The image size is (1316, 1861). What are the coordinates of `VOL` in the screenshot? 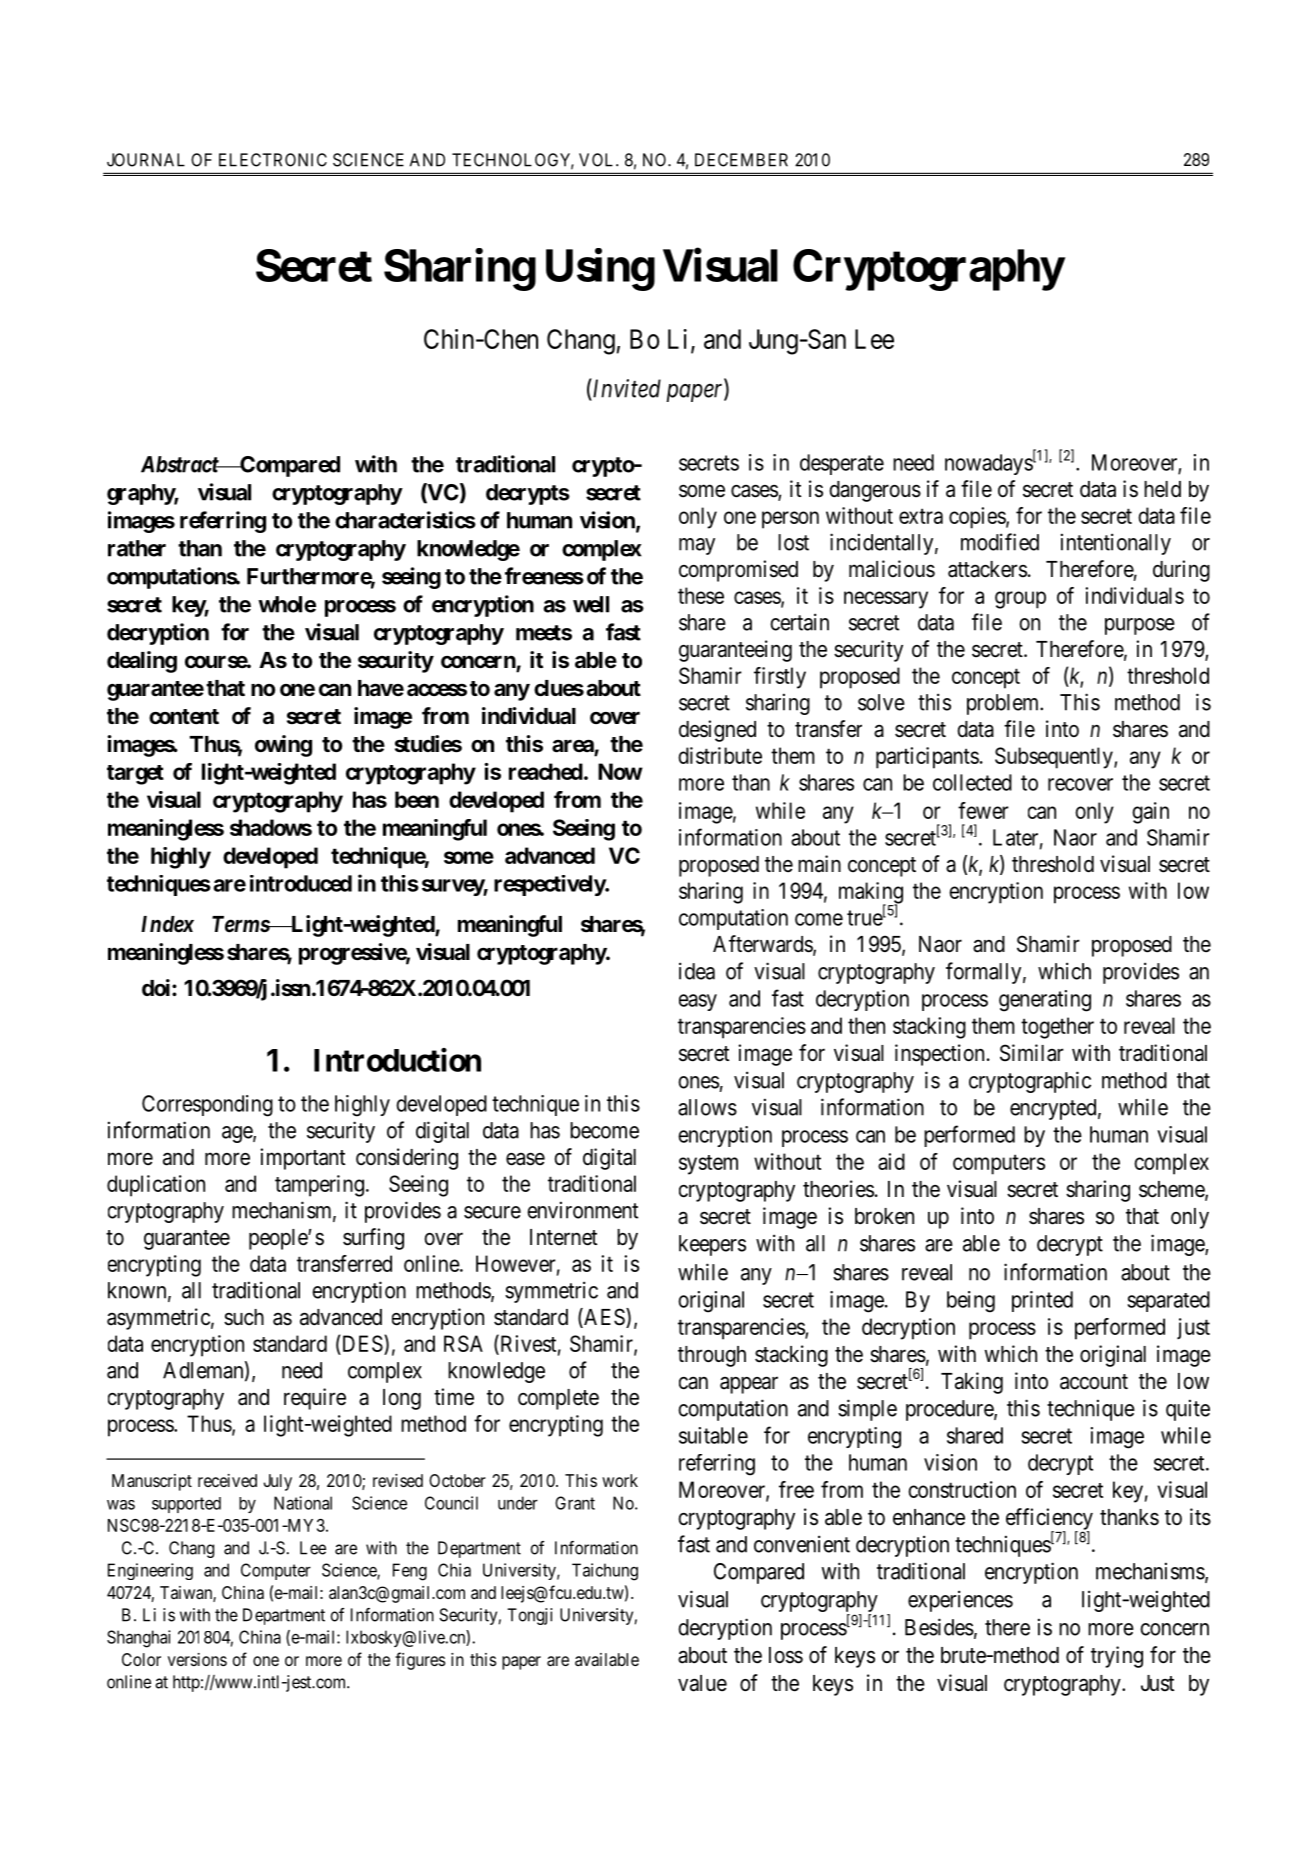 It's located at (598, 160).
